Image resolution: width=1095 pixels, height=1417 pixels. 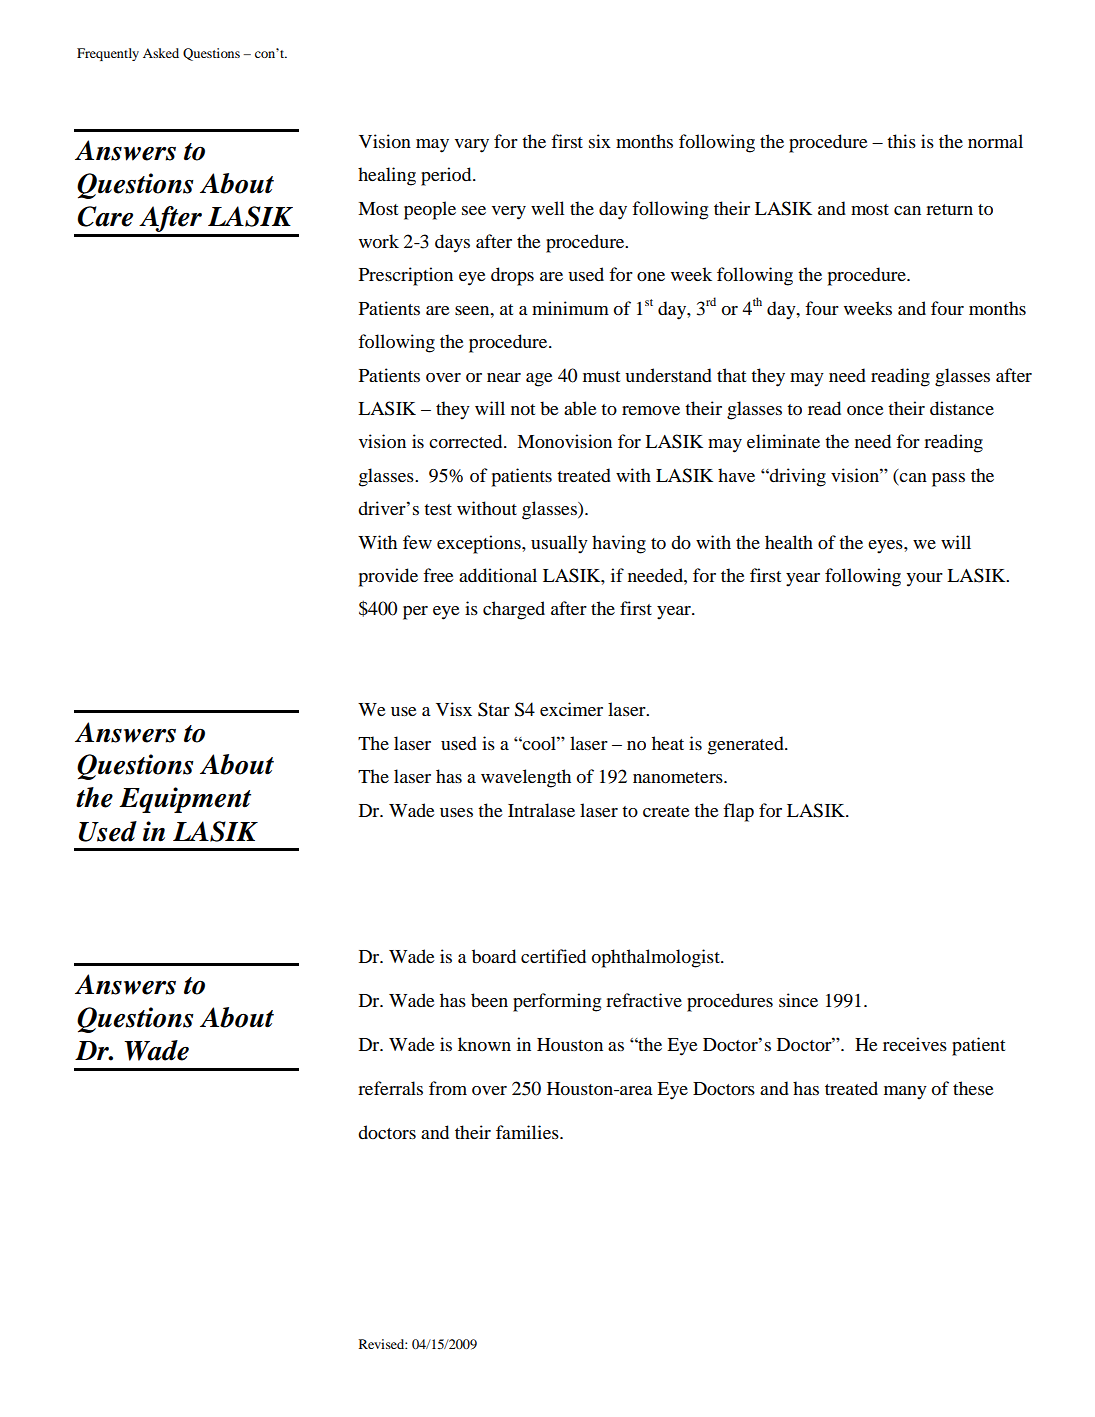 I want to click on once, so click(x=865, y=411).
